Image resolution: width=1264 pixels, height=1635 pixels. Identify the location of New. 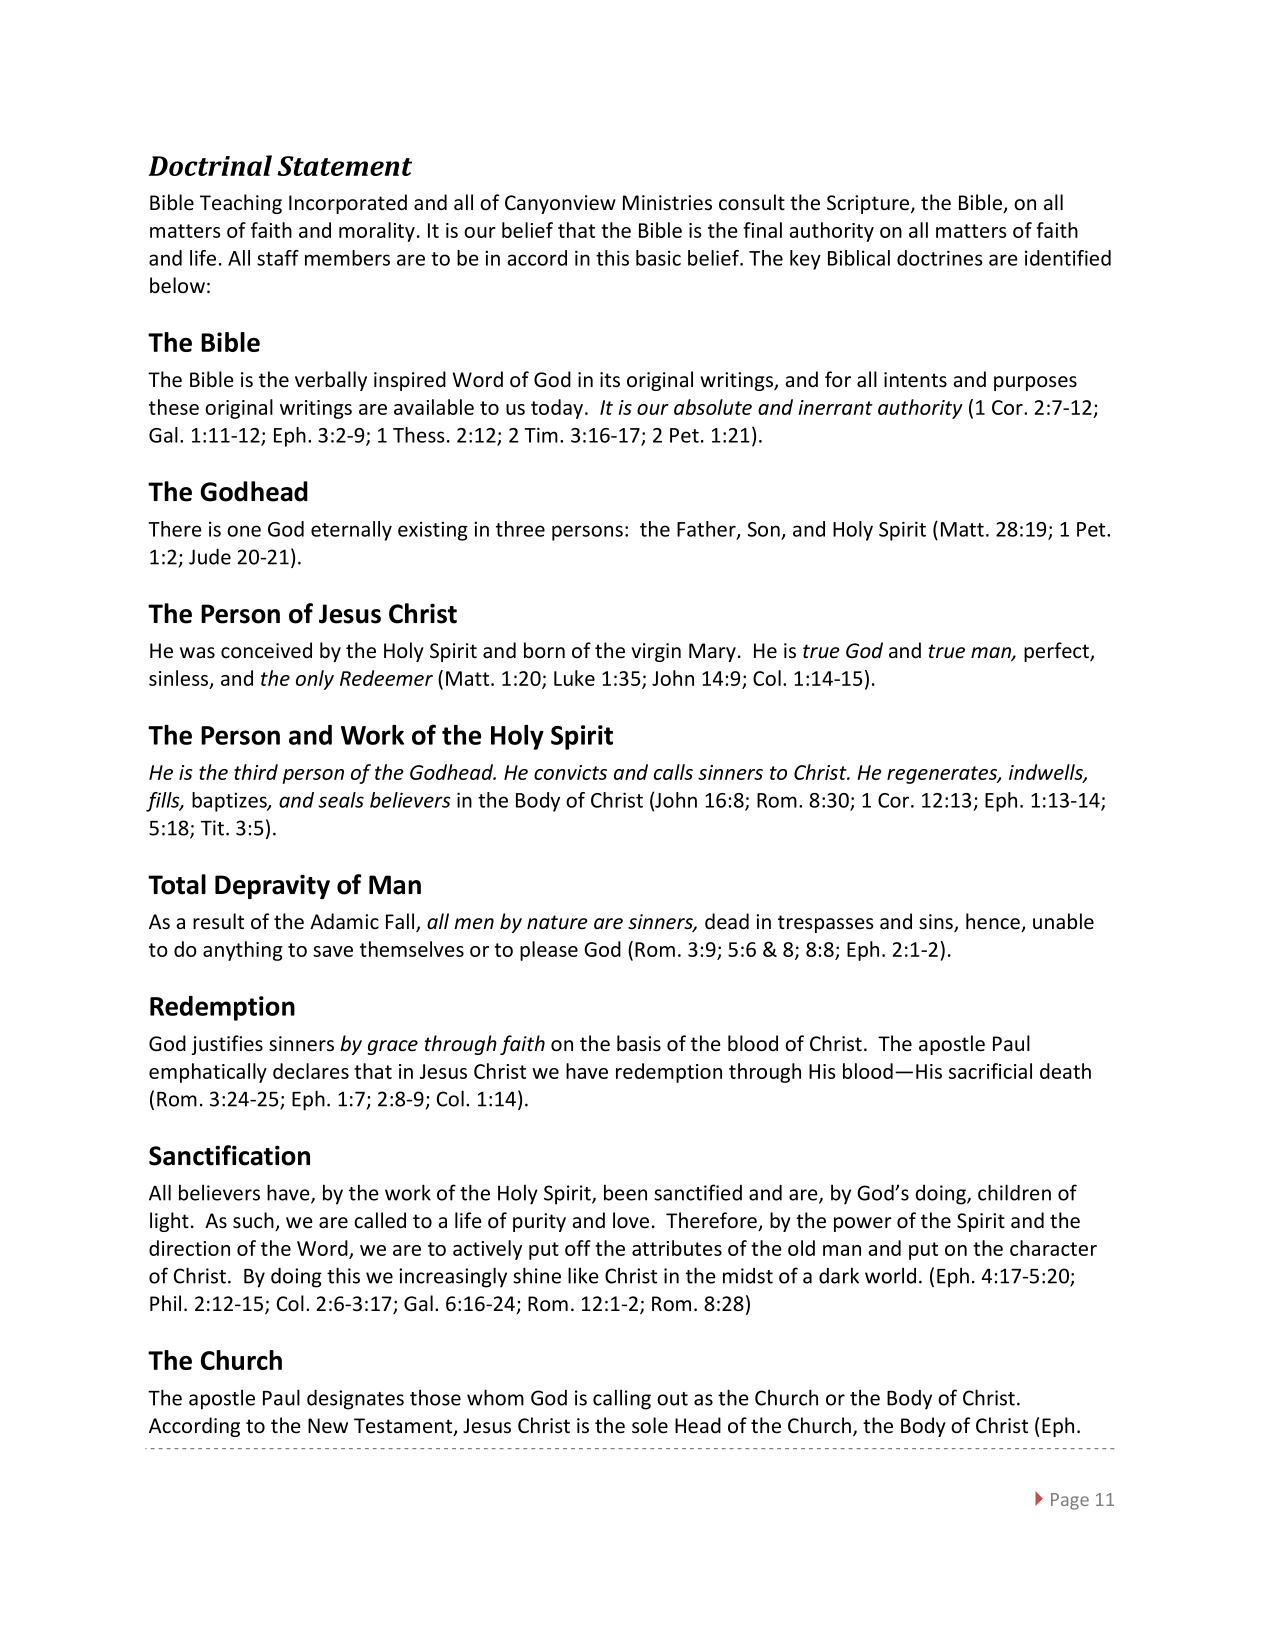
(328, 1426).
